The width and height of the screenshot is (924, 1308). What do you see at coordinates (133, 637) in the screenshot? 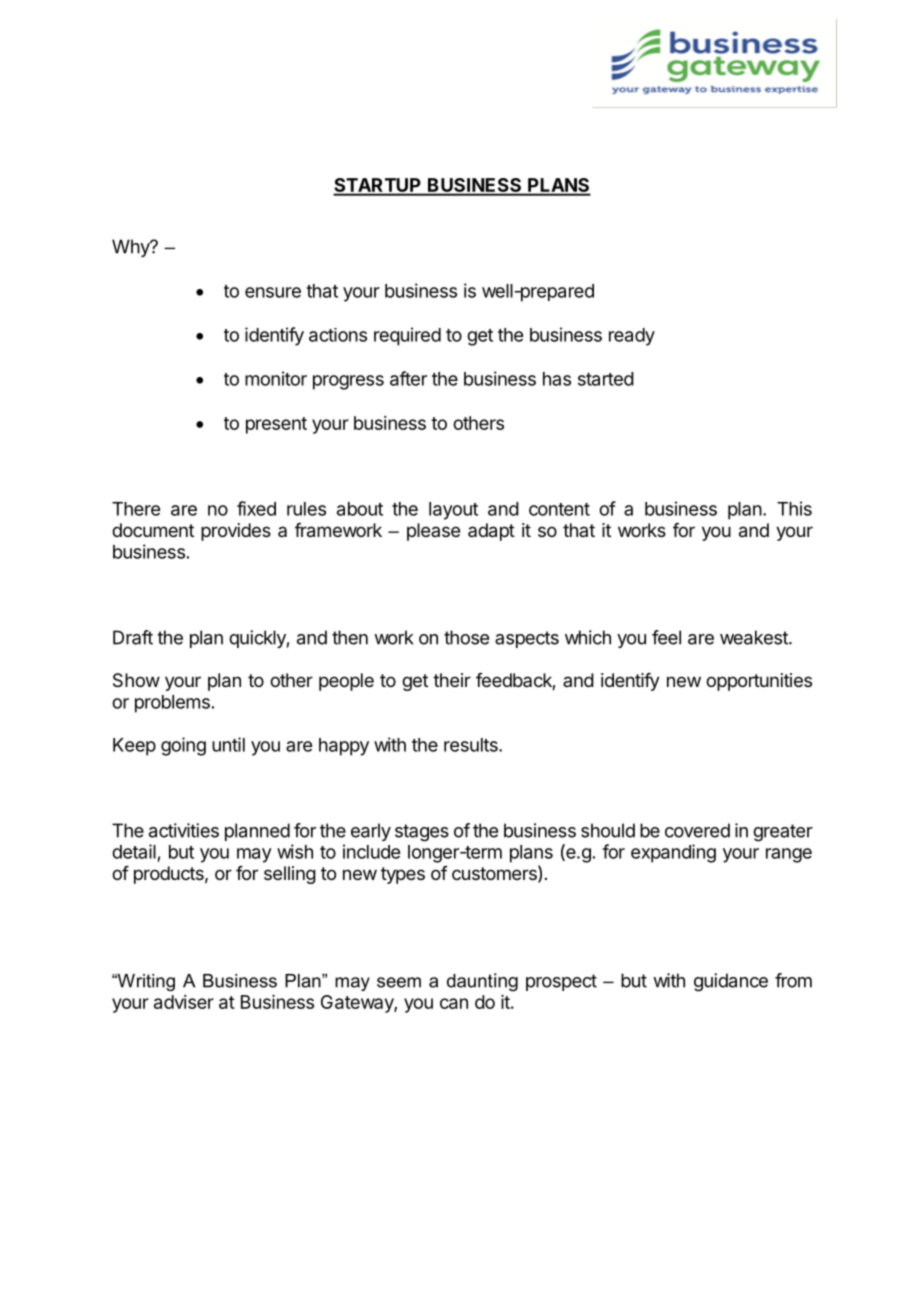
I see `Draft` at bounding box center [133, 637].
